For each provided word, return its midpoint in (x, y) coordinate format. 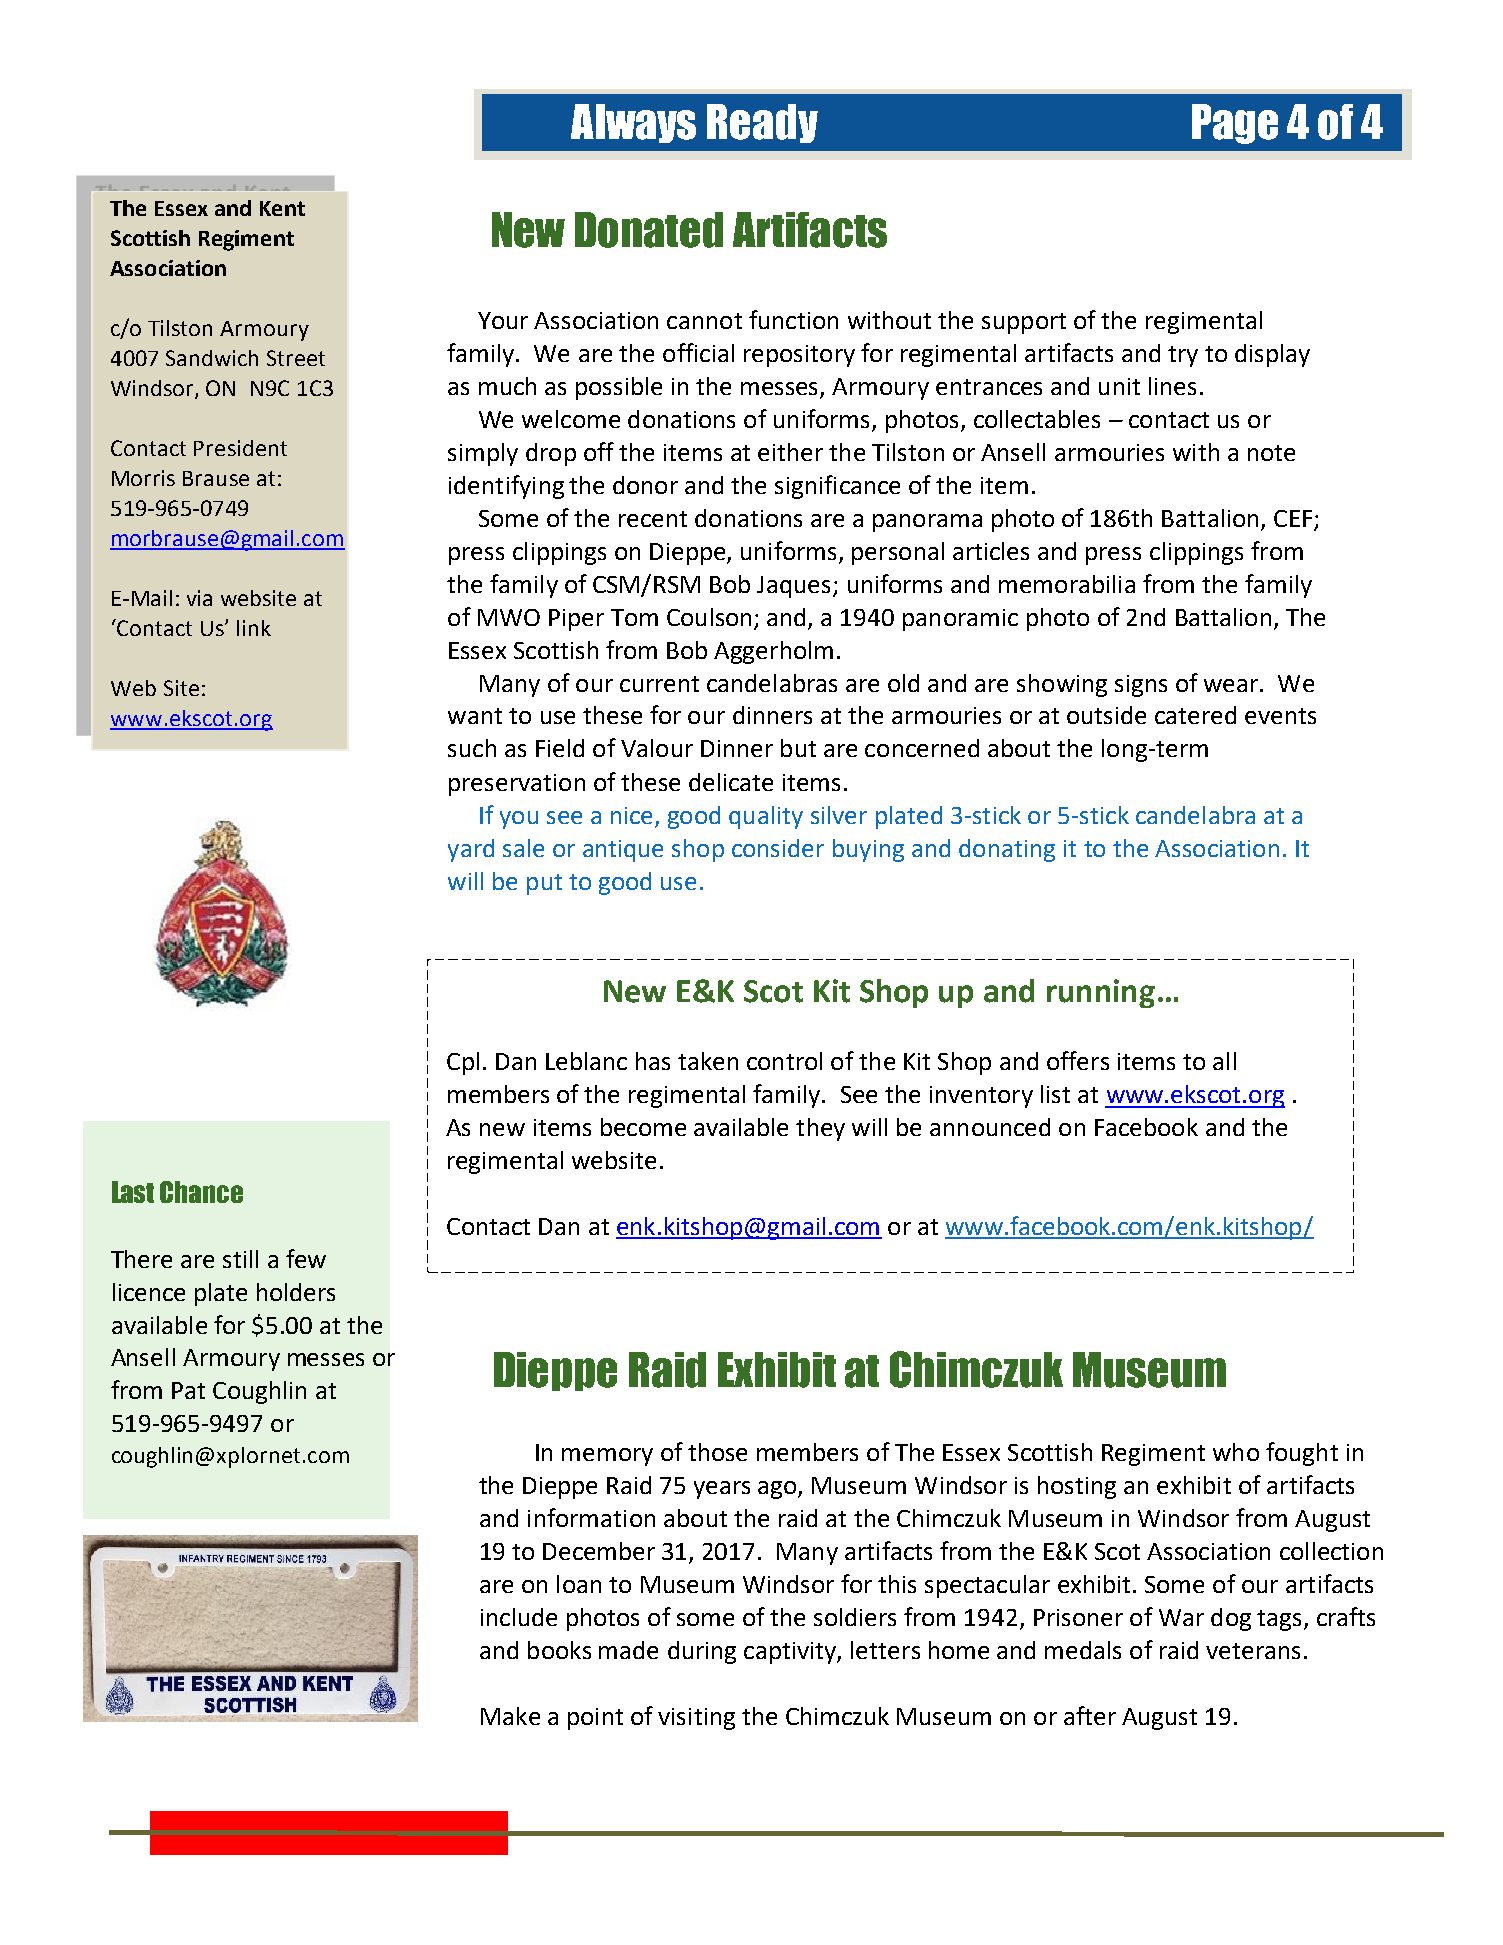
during (702, 1652)
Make (510, 1716)
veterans (1253, 1651)
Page (1235, 124)
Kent (282, 208)
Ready (762, 123)
